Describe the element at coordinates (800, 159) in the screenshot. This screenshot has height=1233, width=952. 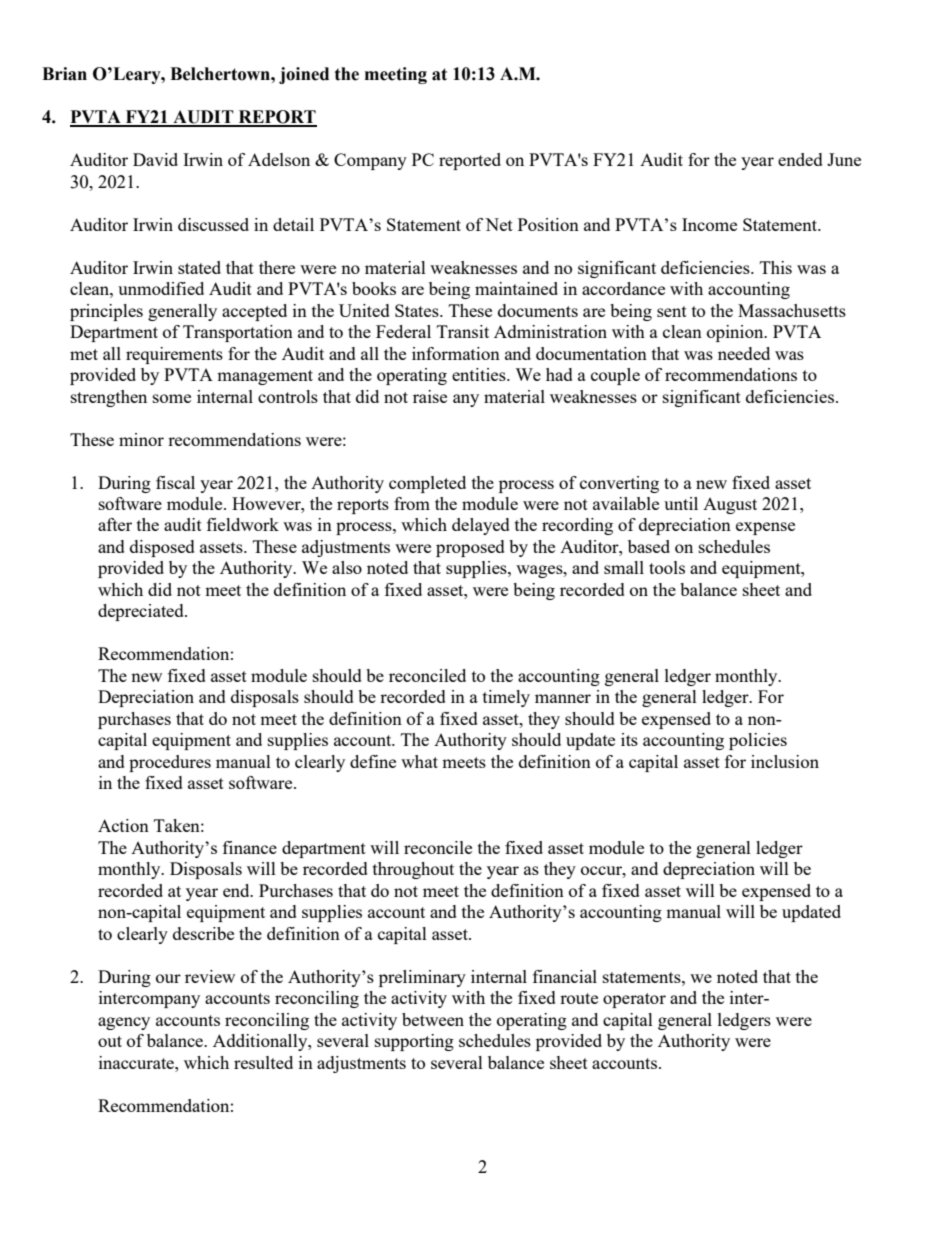
I see `ended` at that location.
